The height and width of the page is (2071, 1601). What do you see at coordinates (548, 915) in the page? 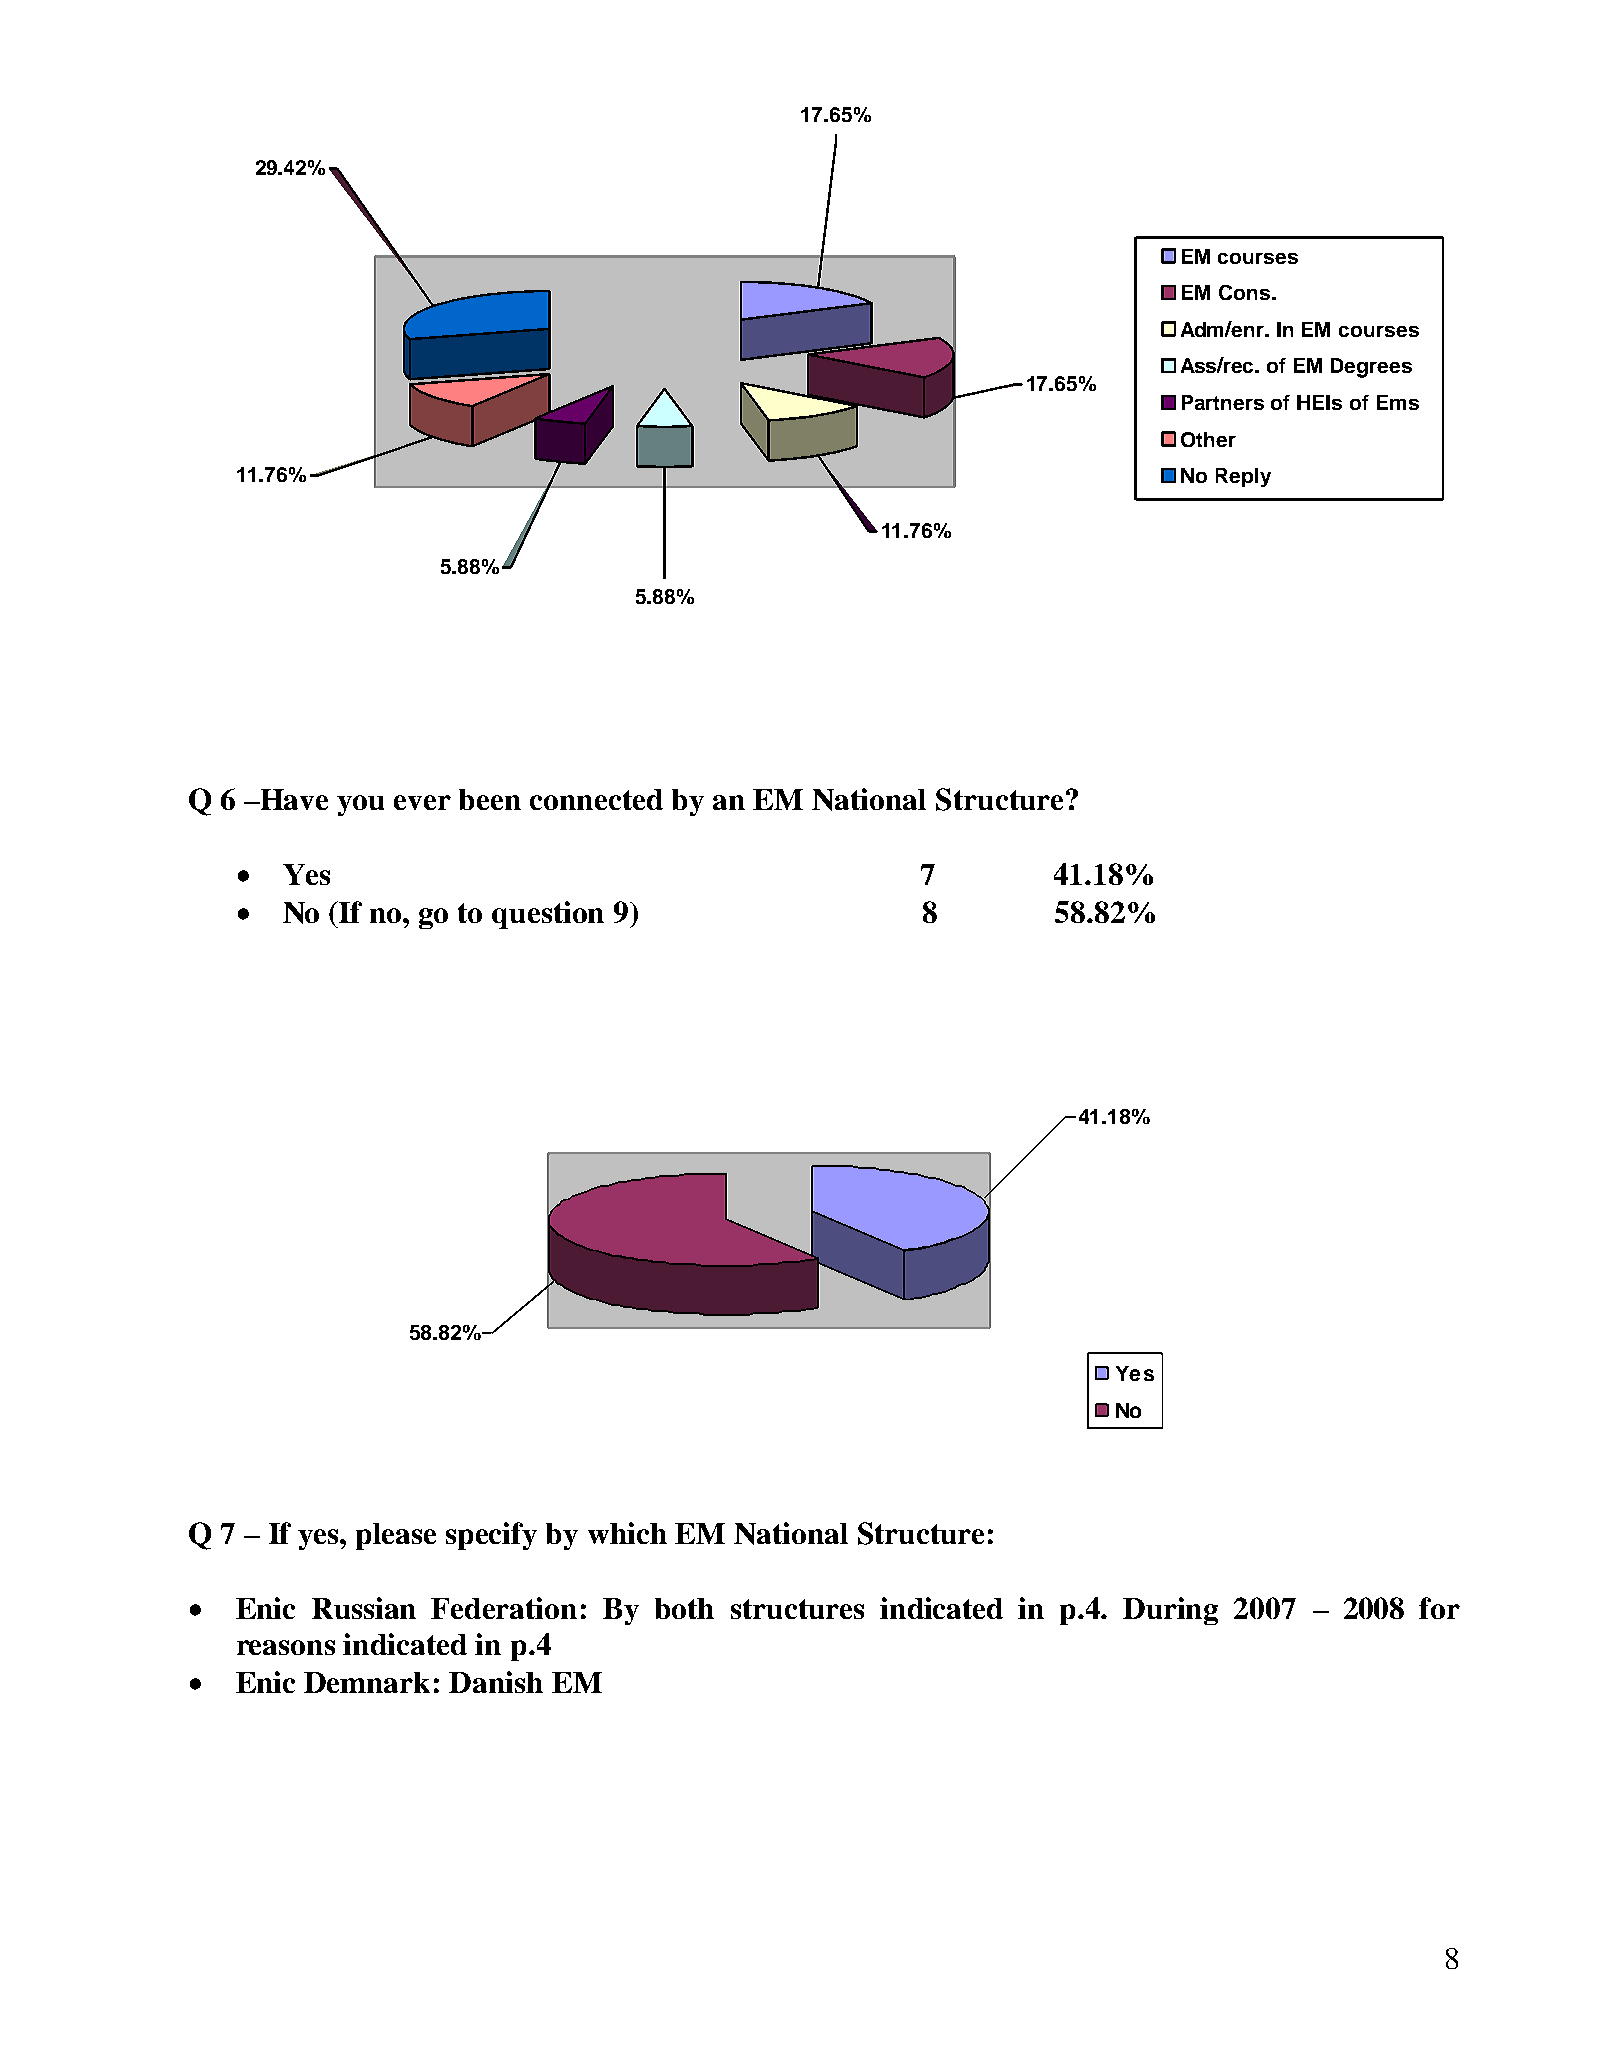
I see `question` at bounding box center [548, 915].
